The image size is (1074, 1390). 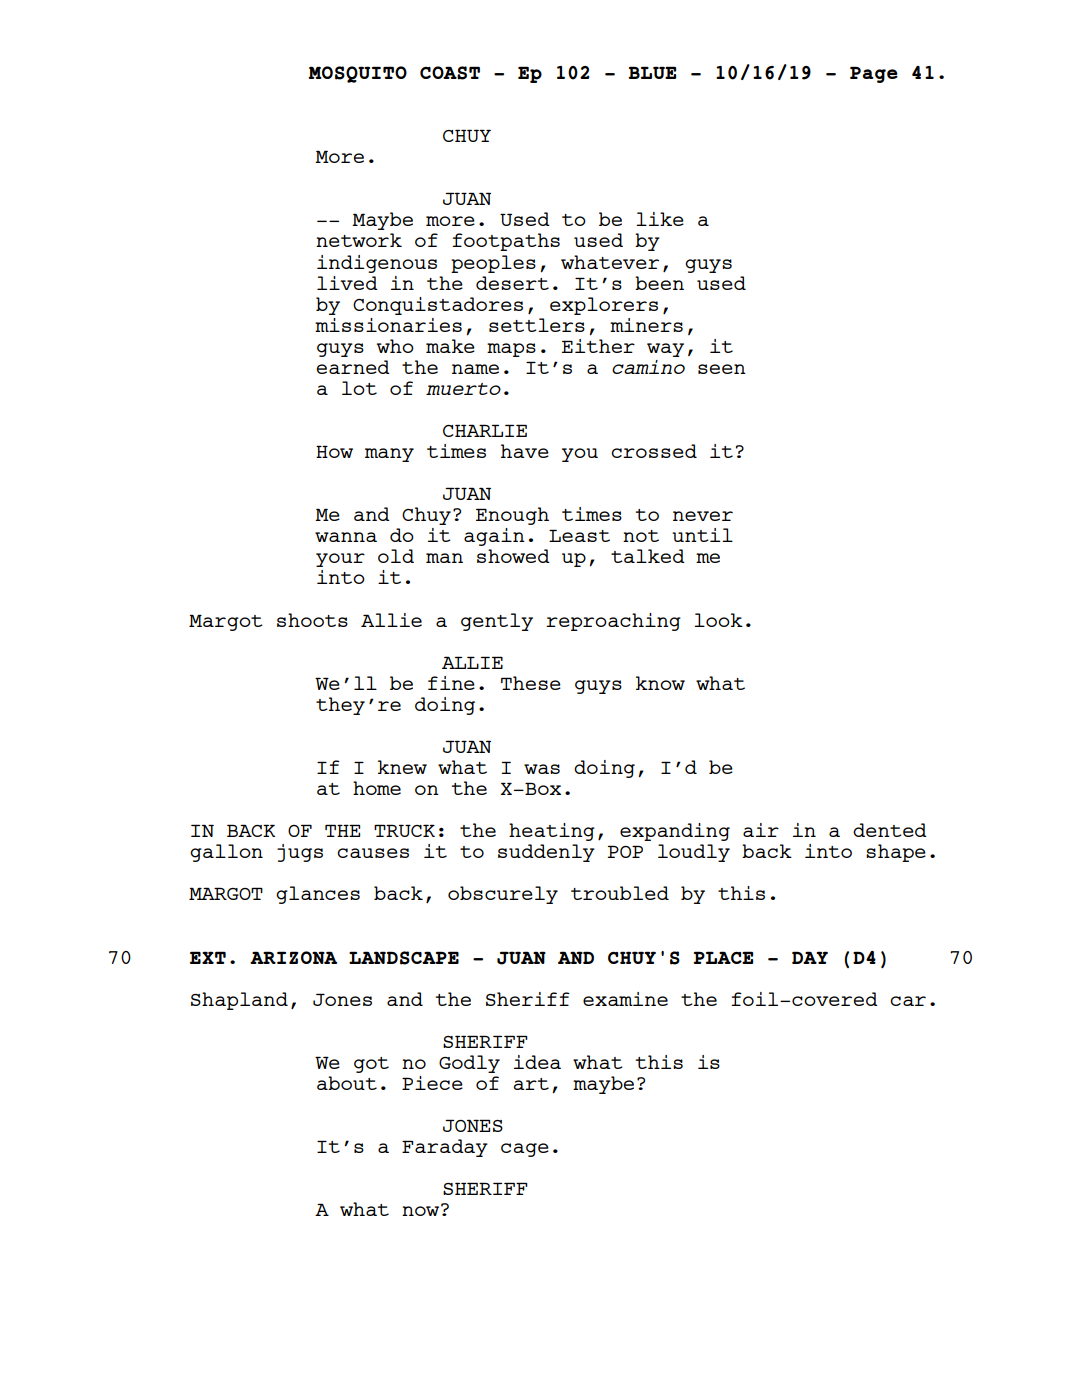 I want to click on Page, so click(x=874, y=74).
